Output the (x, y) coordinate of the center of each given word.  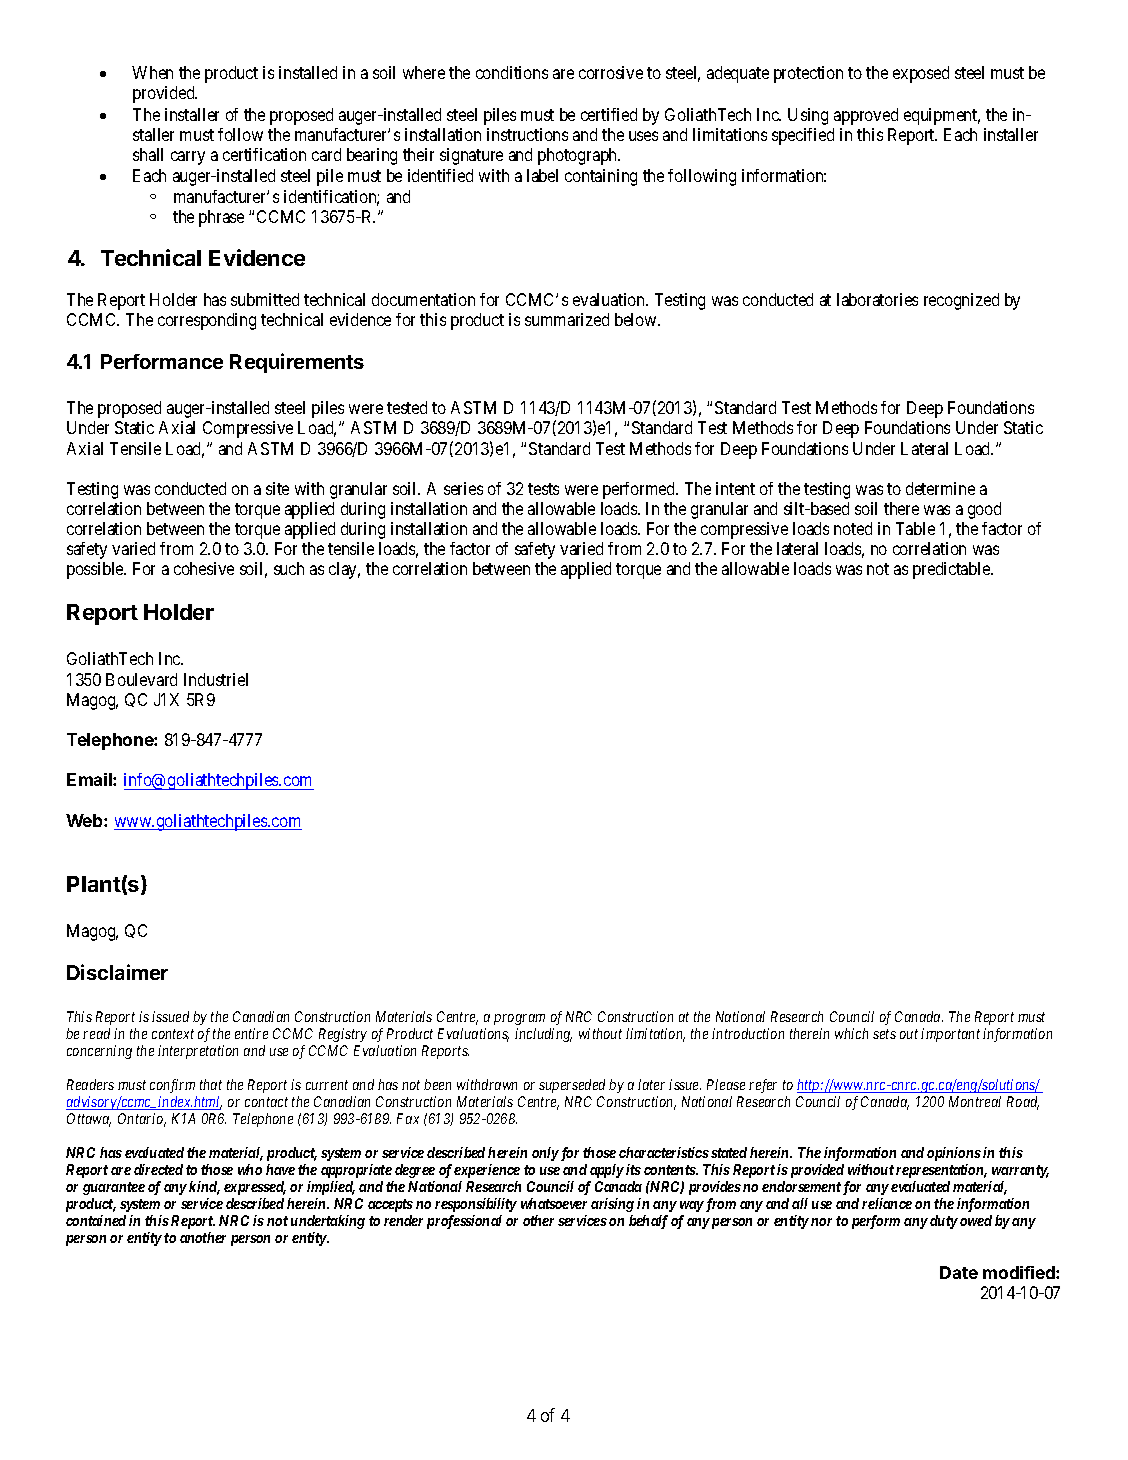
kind (204, 1188)
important (950, 1035)
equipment (942, 116)
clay (344, 570)
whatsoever (554, 1203)
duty (944, 1222)
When (152, 72)
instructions (527, 134)
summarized (567, 319)
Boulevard (141, 679)
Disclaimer (117, 972)
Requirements (297, 363)
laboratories (877, 299)
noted (853, 528)
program (519, 1019)
